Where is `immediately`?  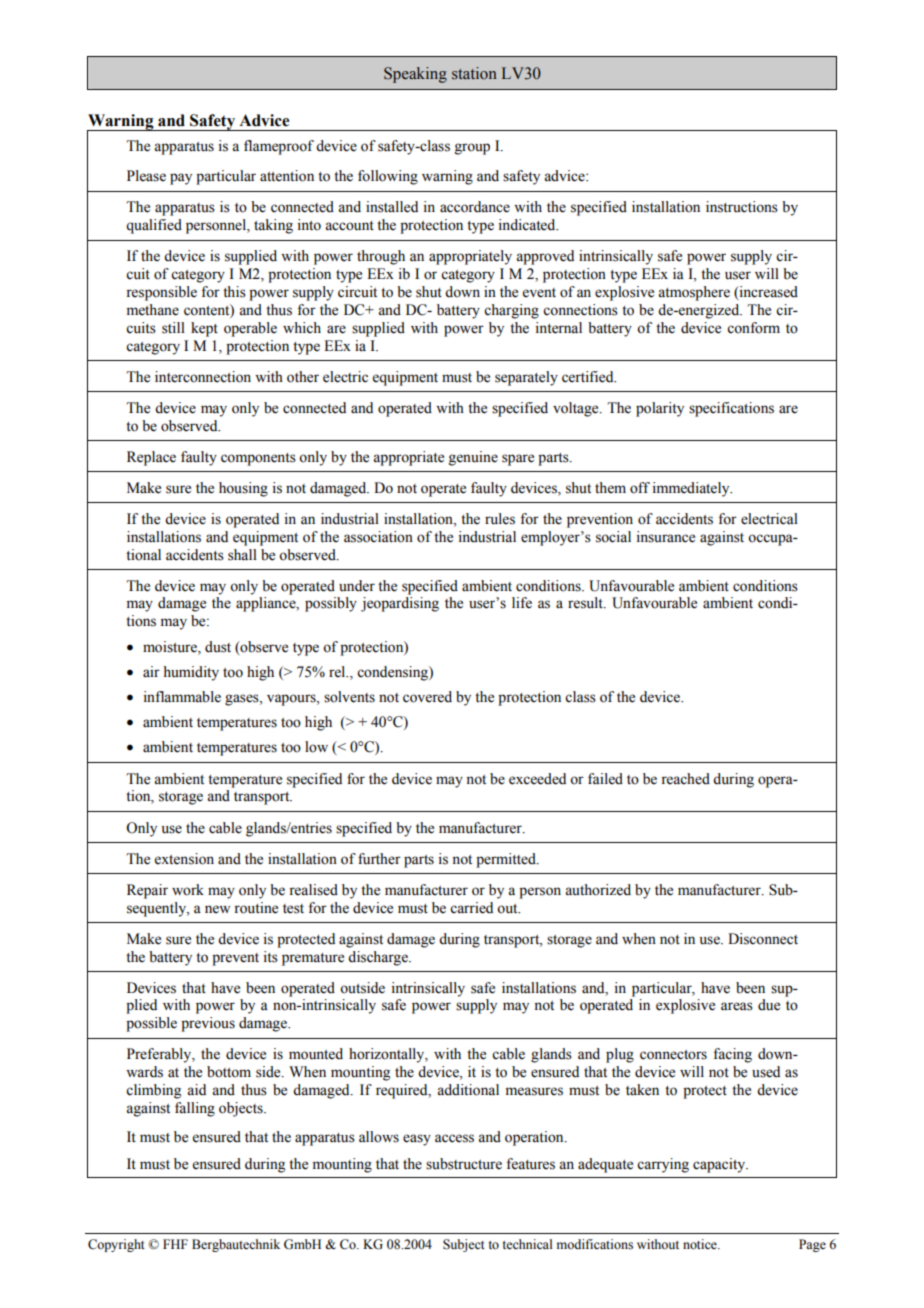 immediately is located at coordinates (692, 489).
